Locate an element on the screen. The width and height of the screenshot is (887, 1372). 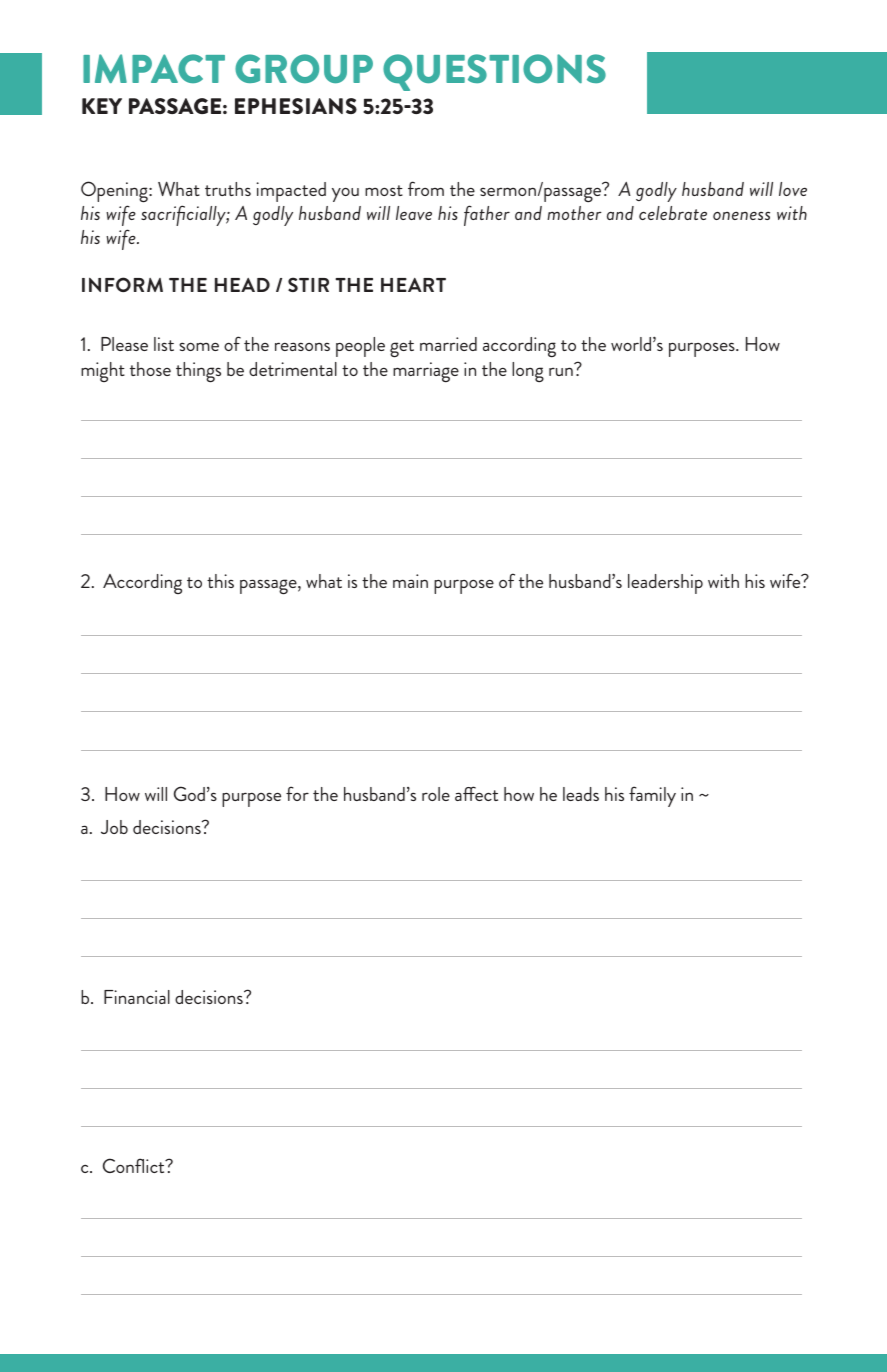
Conflict is located at coordinates (135, 1165).
